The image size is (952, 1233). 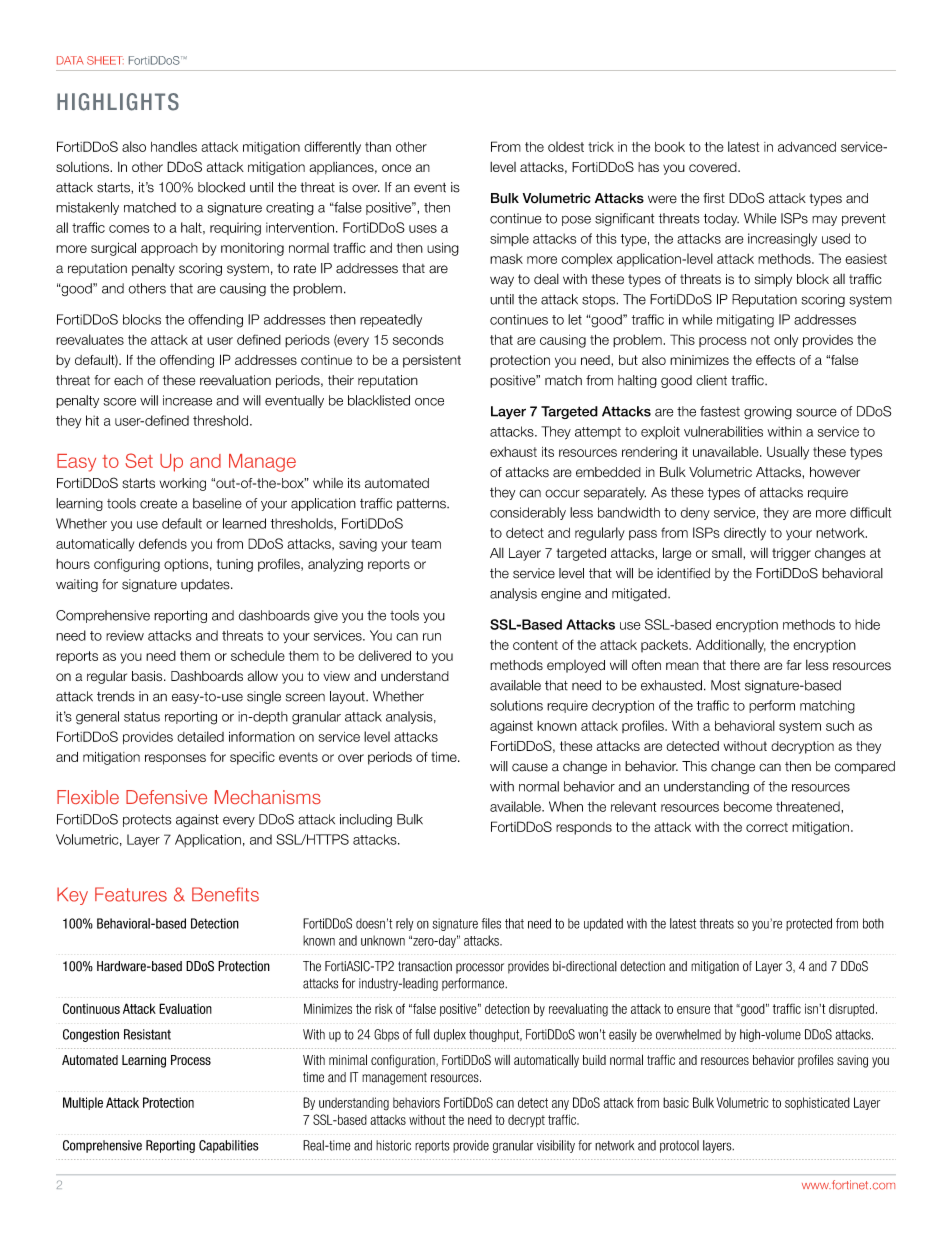 I want to click on Usually, so click(x=788, y=453).
